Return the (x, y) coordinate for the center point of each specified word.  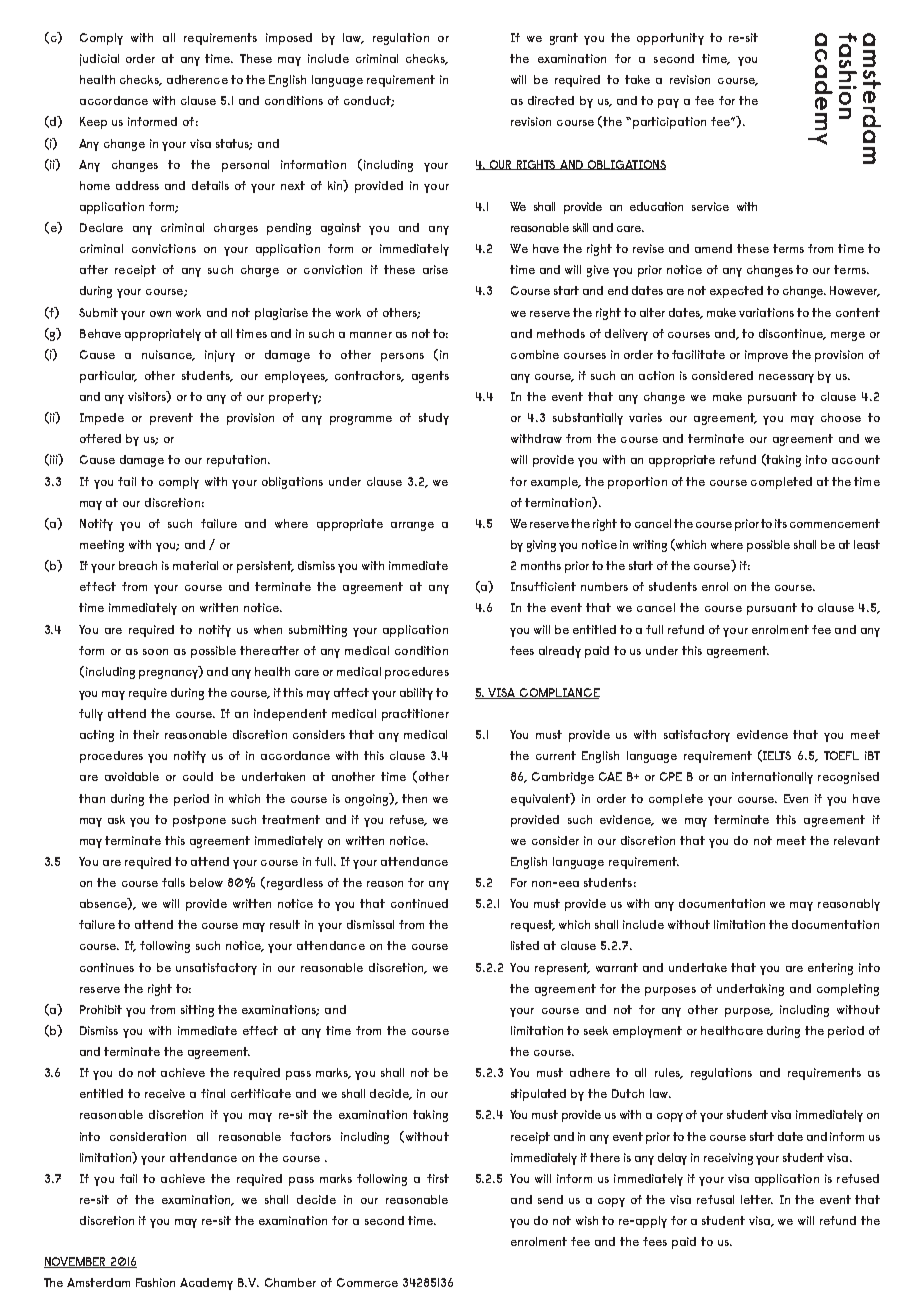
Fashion (155, 1282)
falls (173, 882)
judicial (99, 60)
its (781, 523)
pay (668, 103)
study (434, 419)
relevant (857, 840)
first (438, 1178)
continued (419, 903)
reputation (238, 461)
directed (551, 100)
